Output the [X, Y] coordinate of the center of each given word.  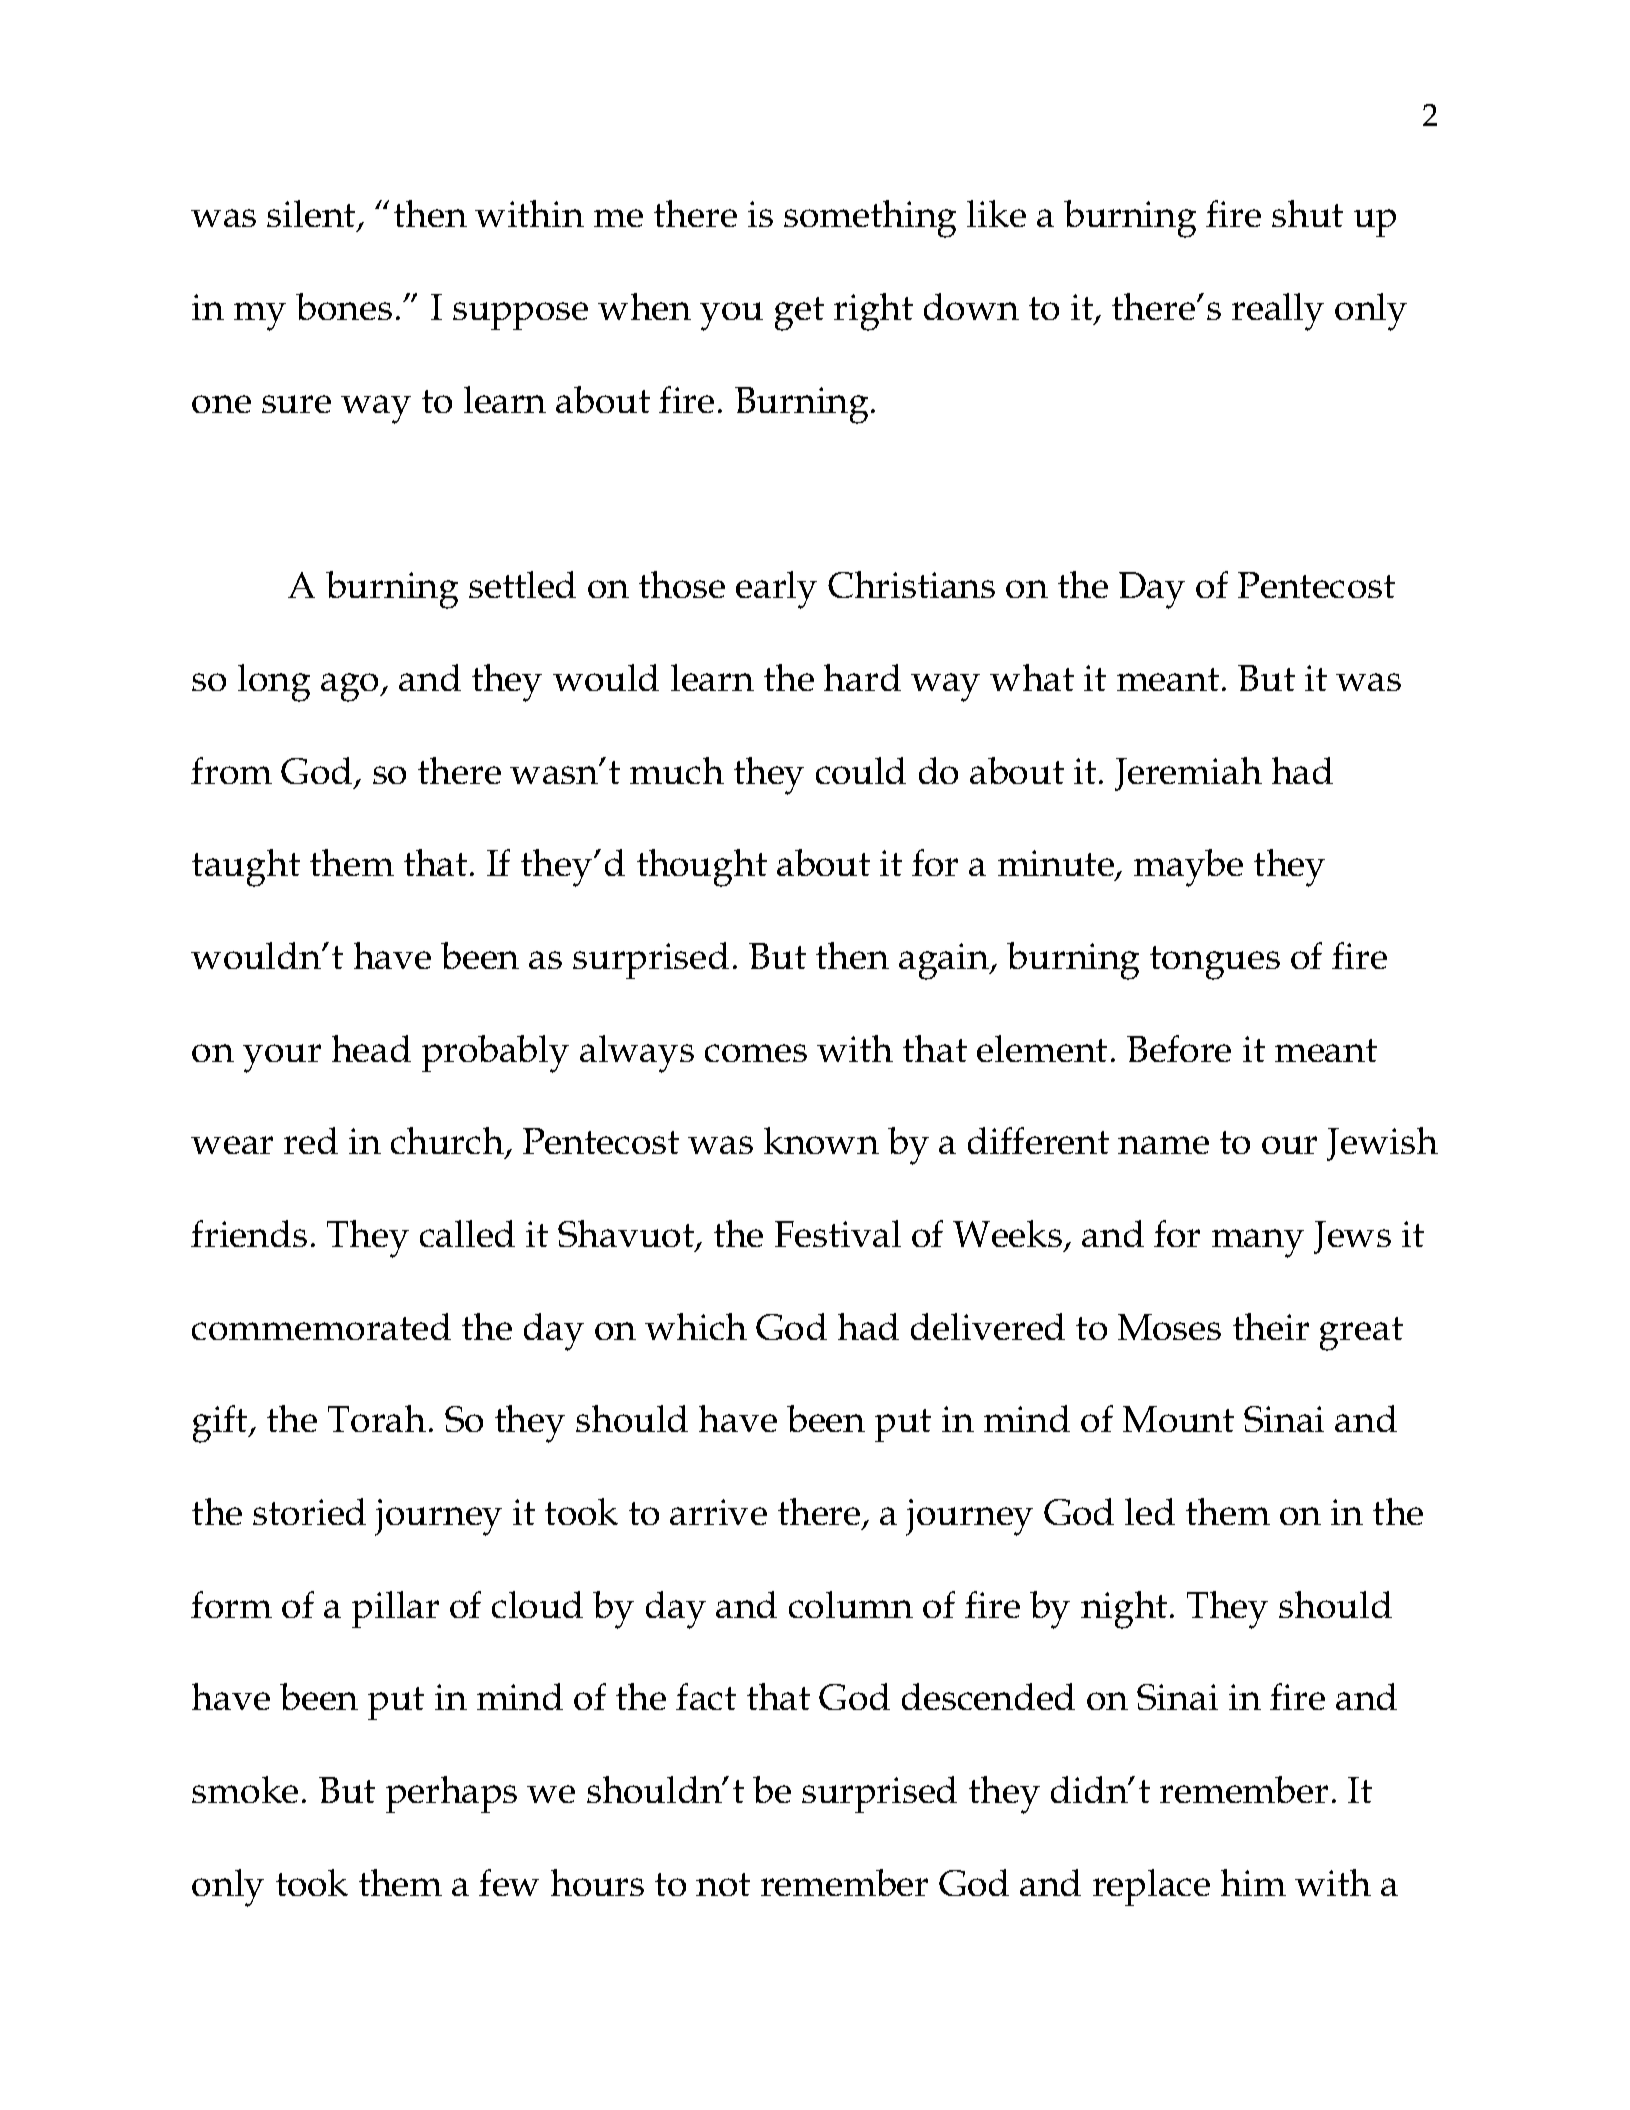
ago [351, 687]
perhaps [451, 1794]
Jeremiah [1188, 774]
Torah [377, 1418]
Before [1179, 1048]
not [723, 1884]
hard [862, 677]
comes [756, 1053]
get [799, 314]
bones [344, 306]
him [1253, 1882]
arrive [718, 1512]
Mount [1178, 1419]
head [371, 1048]
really [1278, 312]
